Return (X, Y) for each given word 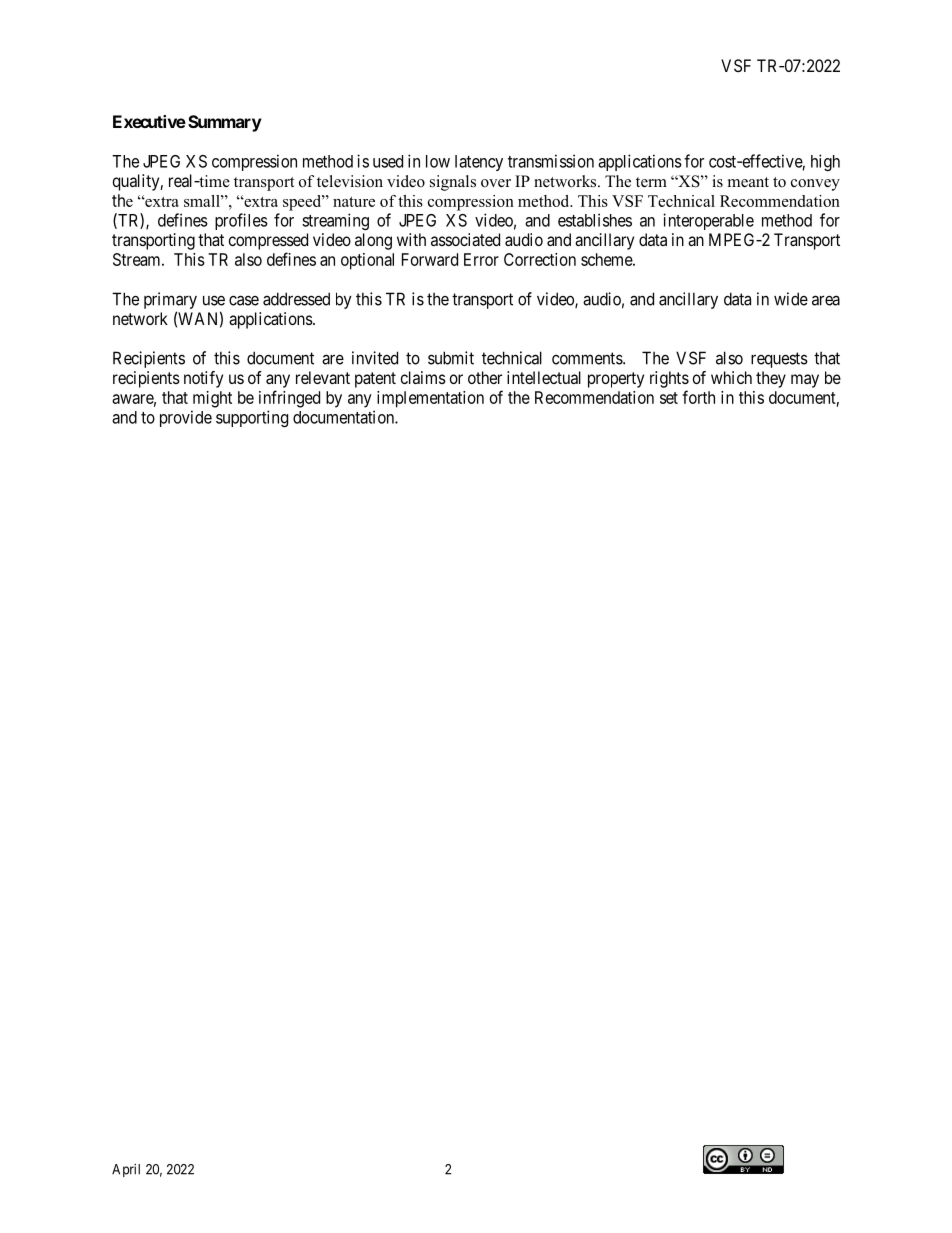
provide (186, 418)
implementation (430, 399)
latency (479, 163)
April (126, 1170)
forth (698, 397)
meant (748, 182)
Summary (225, 123)
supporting (252, 418)
